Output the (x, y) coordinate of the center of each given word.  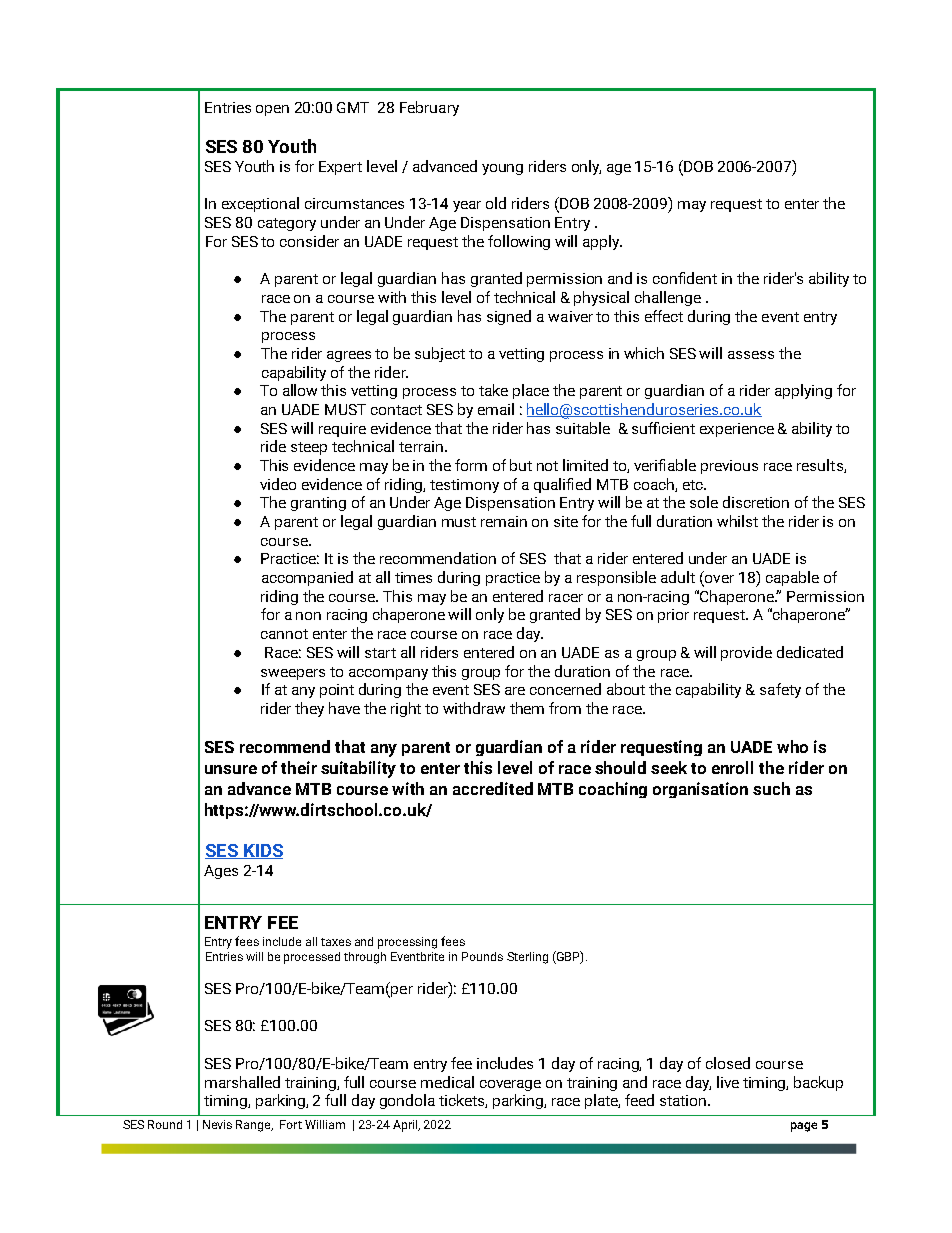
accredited (493, 788)
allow (300, 390)
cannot (284, 634)
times (413, 577)
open (272, 110)
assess (751, 355)
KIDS (262, 851)
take (493, 390)
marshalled (242, 1082)
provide (746, 653)
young (502, 169)
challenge (668, 298)
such (771, 788)
